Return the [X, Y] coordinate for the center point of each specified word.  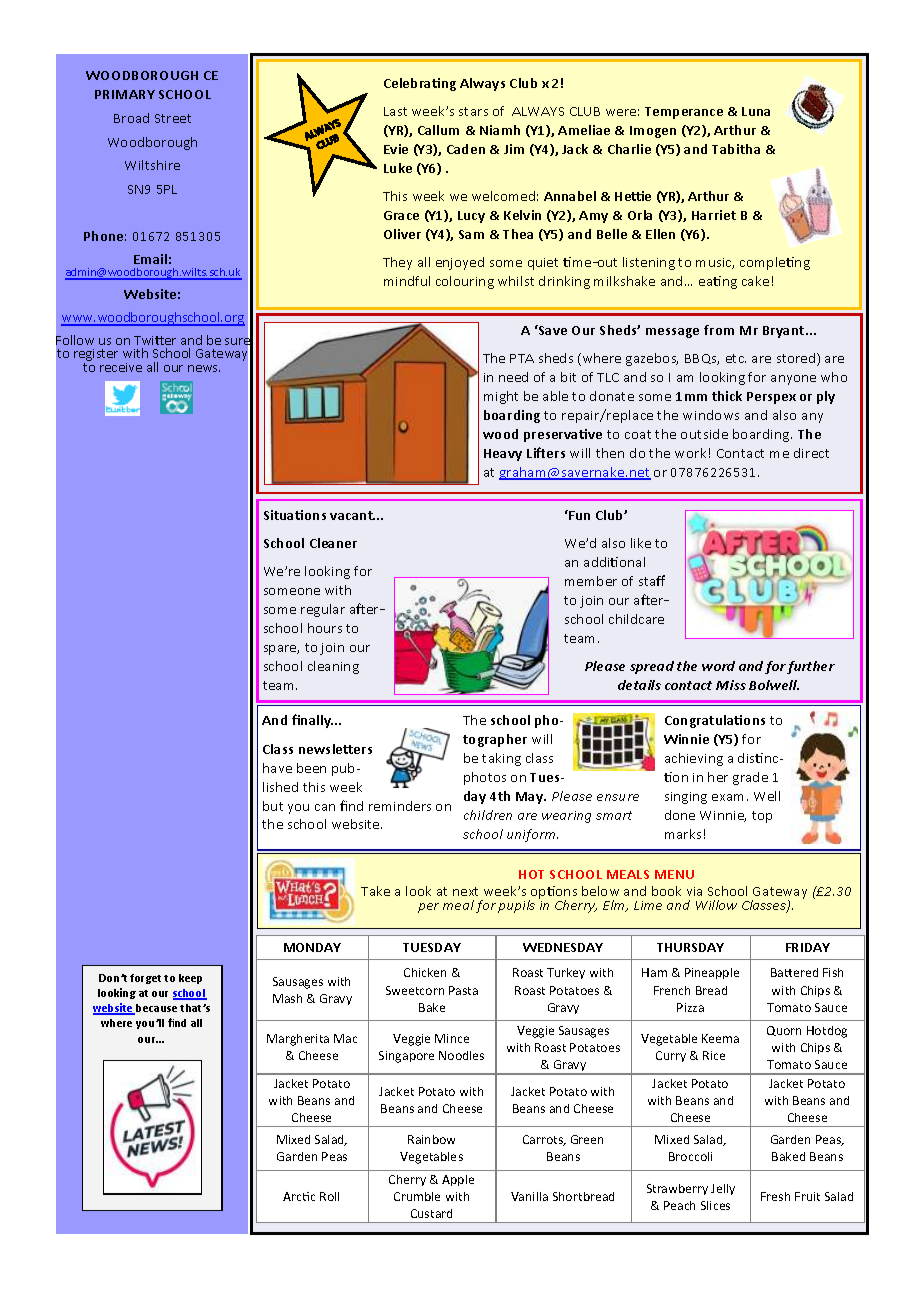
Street [173, 118]
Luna [756, 111]
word [718, 666]
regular [323, 610]
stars [473, 111]
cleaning [333, 667]
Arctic [299, 1196]
